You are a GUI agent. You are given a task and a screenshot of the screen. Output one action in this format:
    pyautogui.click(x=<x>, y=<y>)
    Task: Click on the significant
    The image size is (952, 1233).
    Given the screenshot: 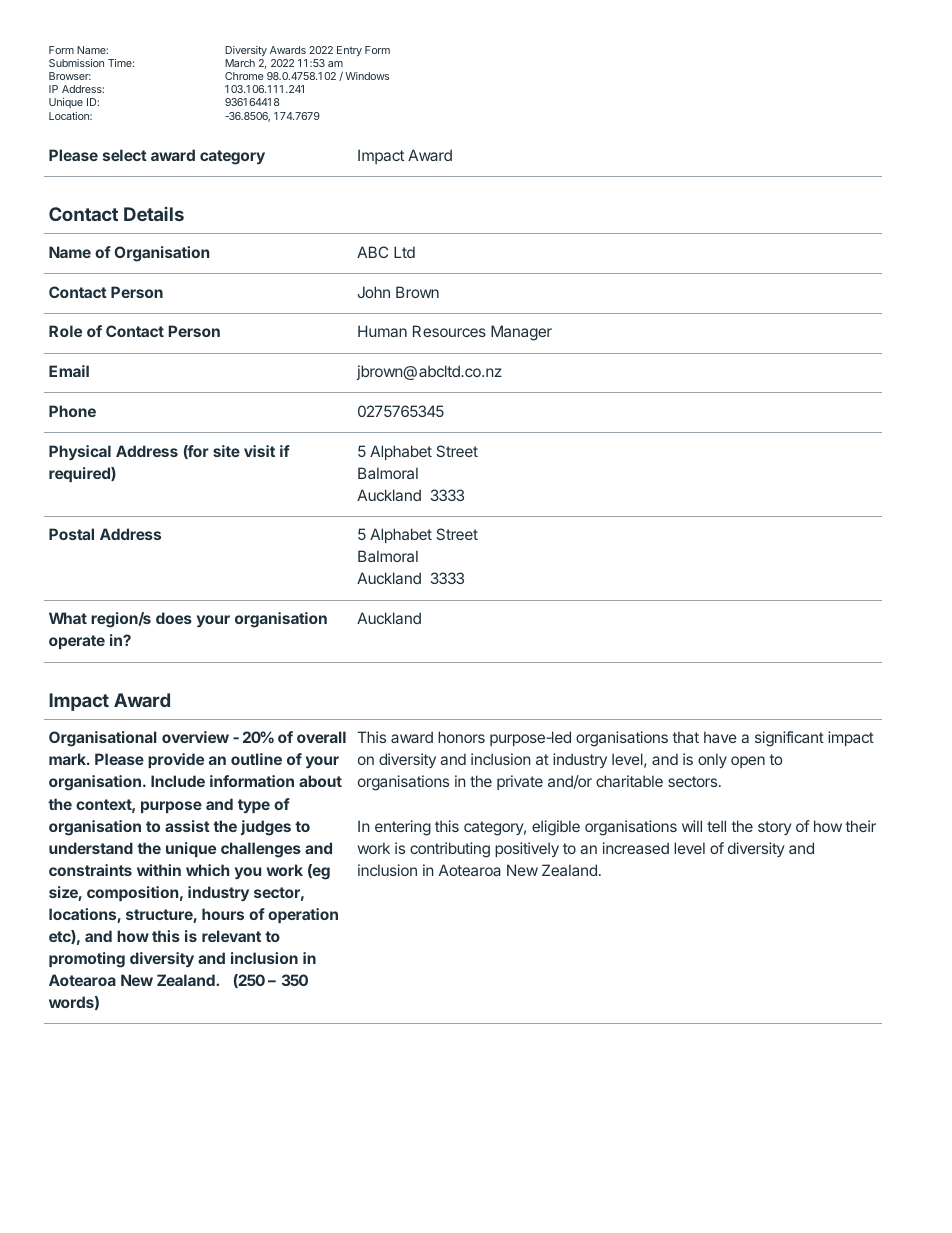 What is the action you would take?
    pyautogui.click(x=789, y=739)
